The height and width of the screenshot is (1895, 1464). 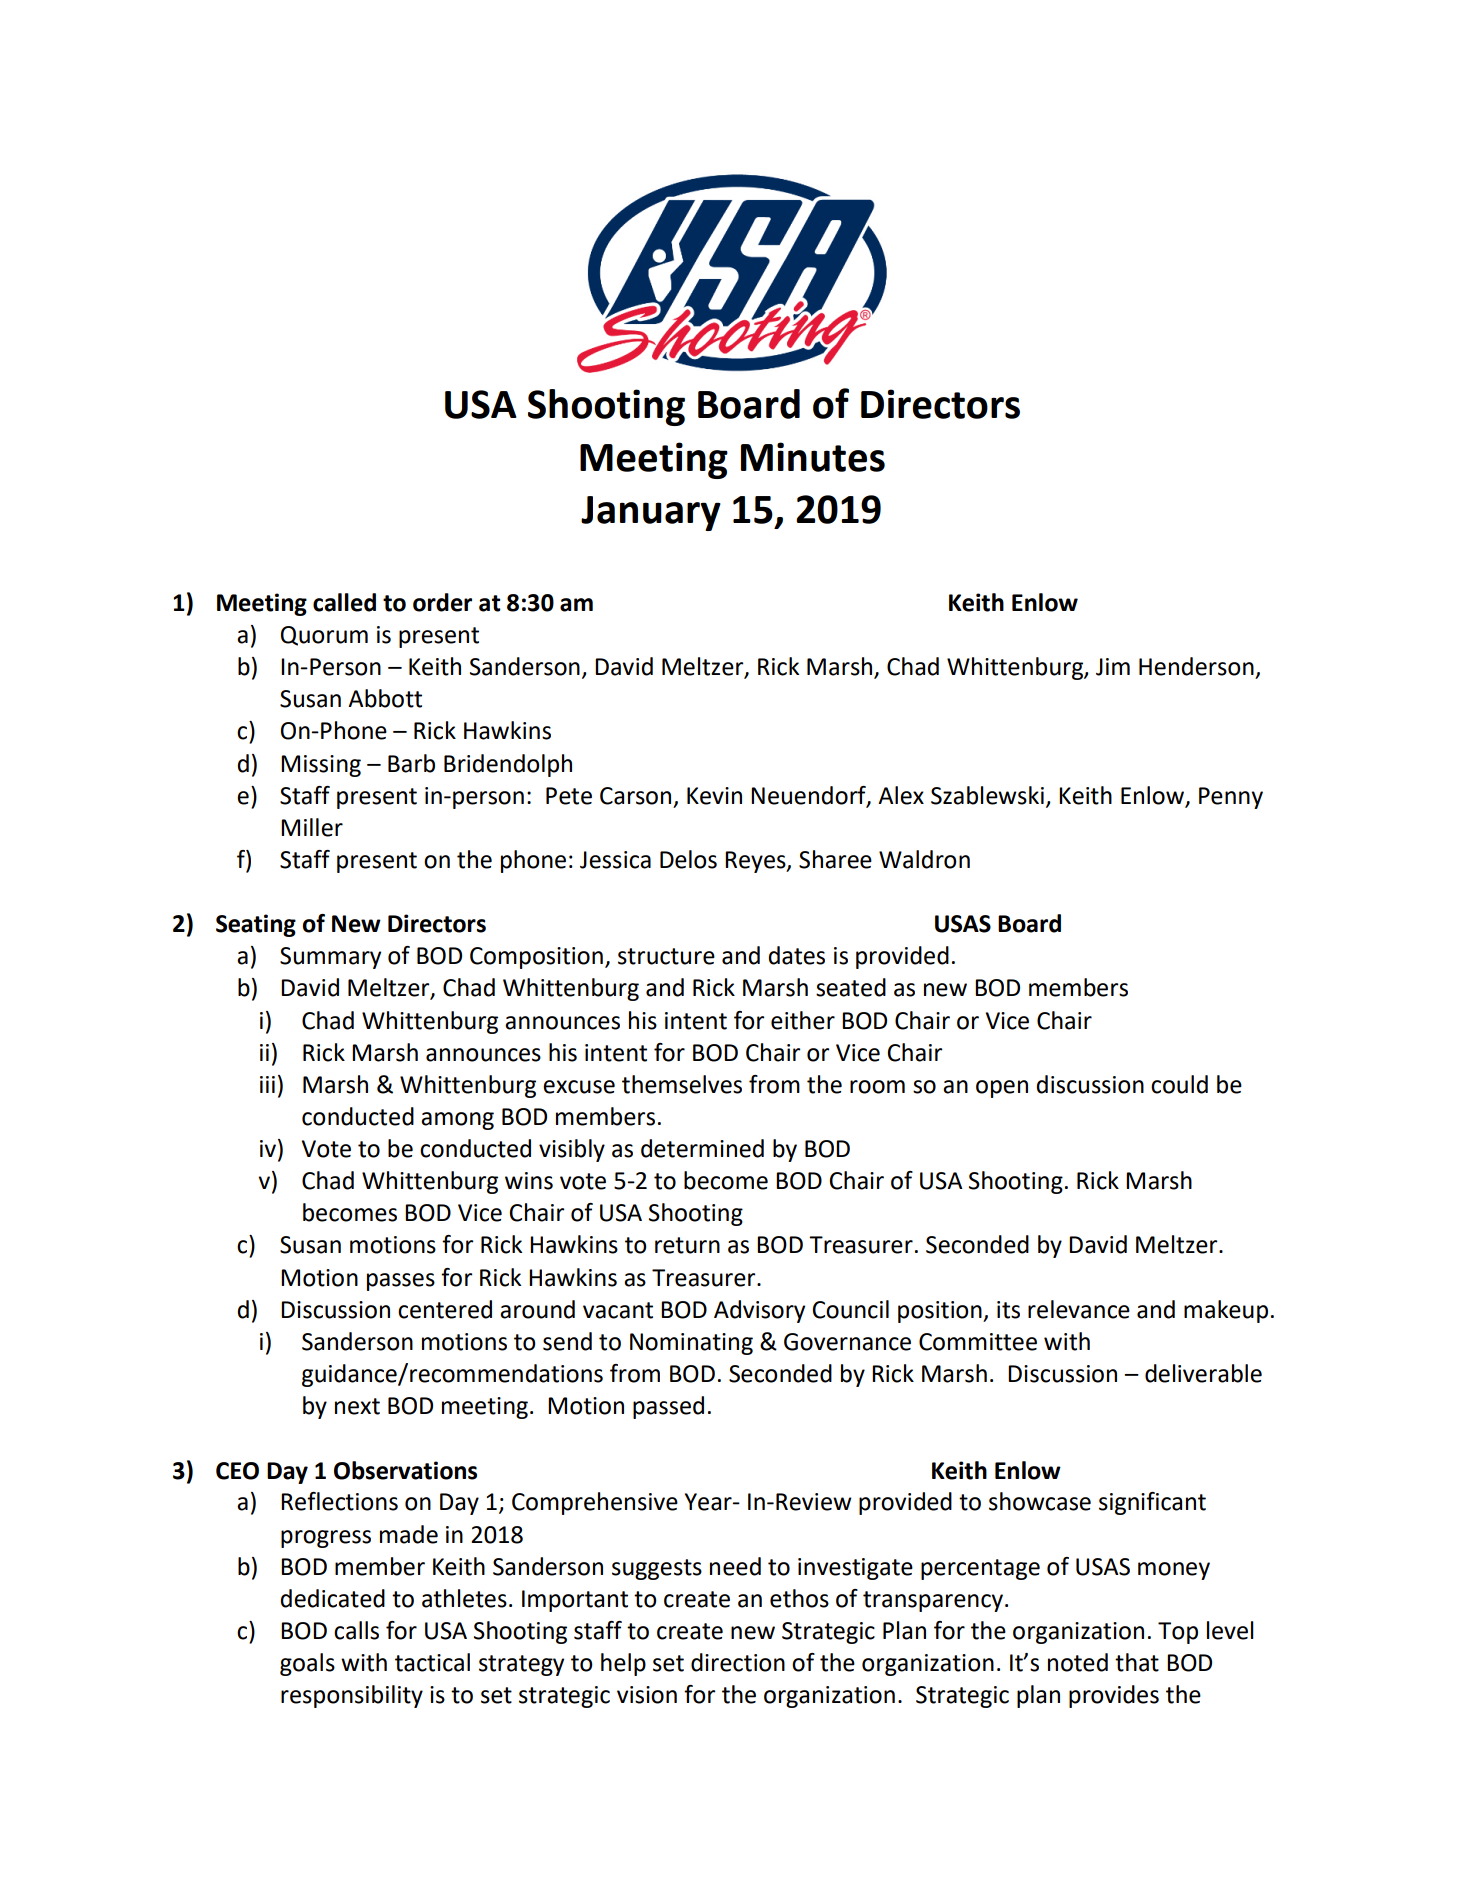 I want to click on called, so click(x=344, y=602).
